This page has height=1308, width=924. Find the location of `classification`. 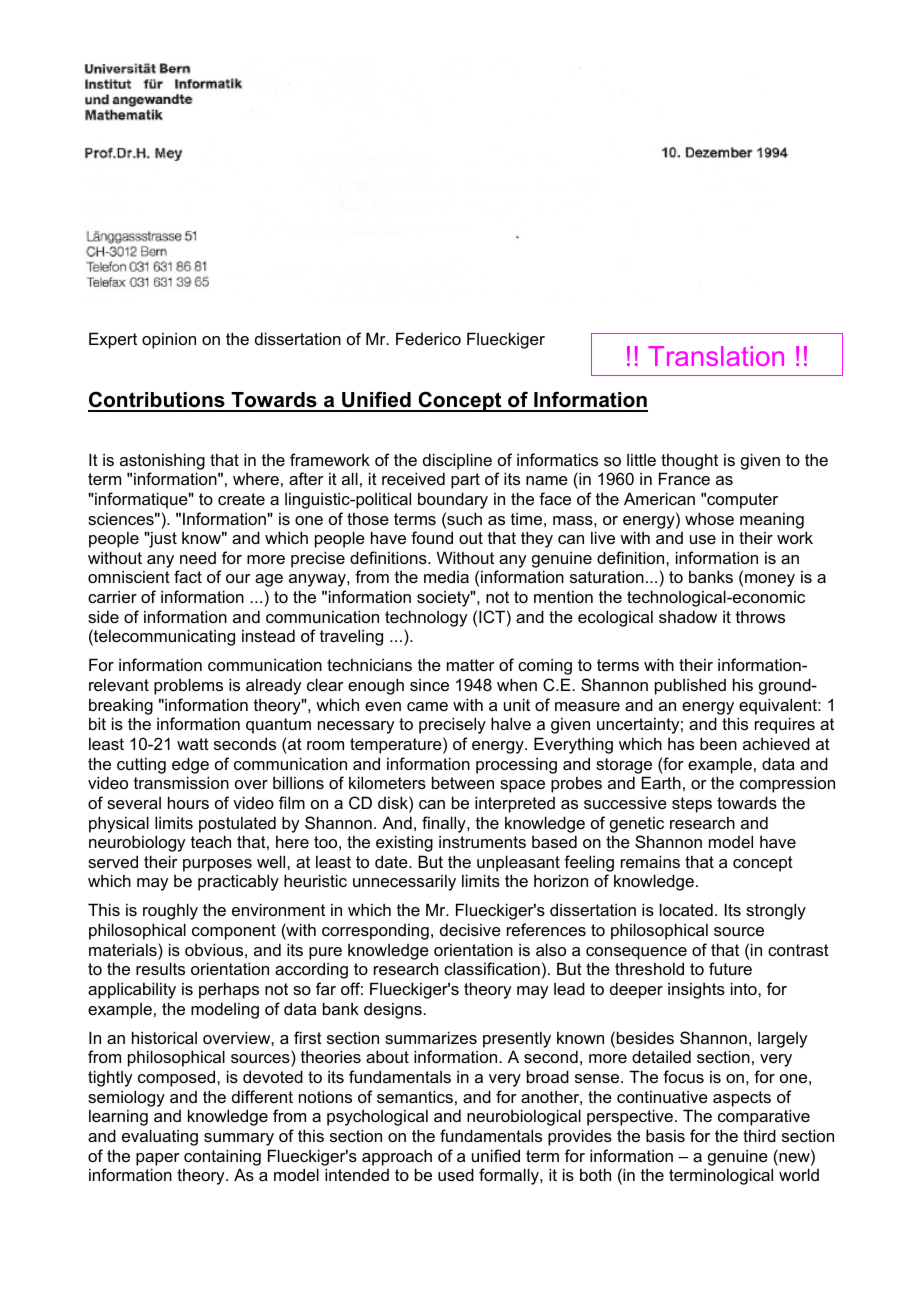

classification is located at coordinates (492, 968).
